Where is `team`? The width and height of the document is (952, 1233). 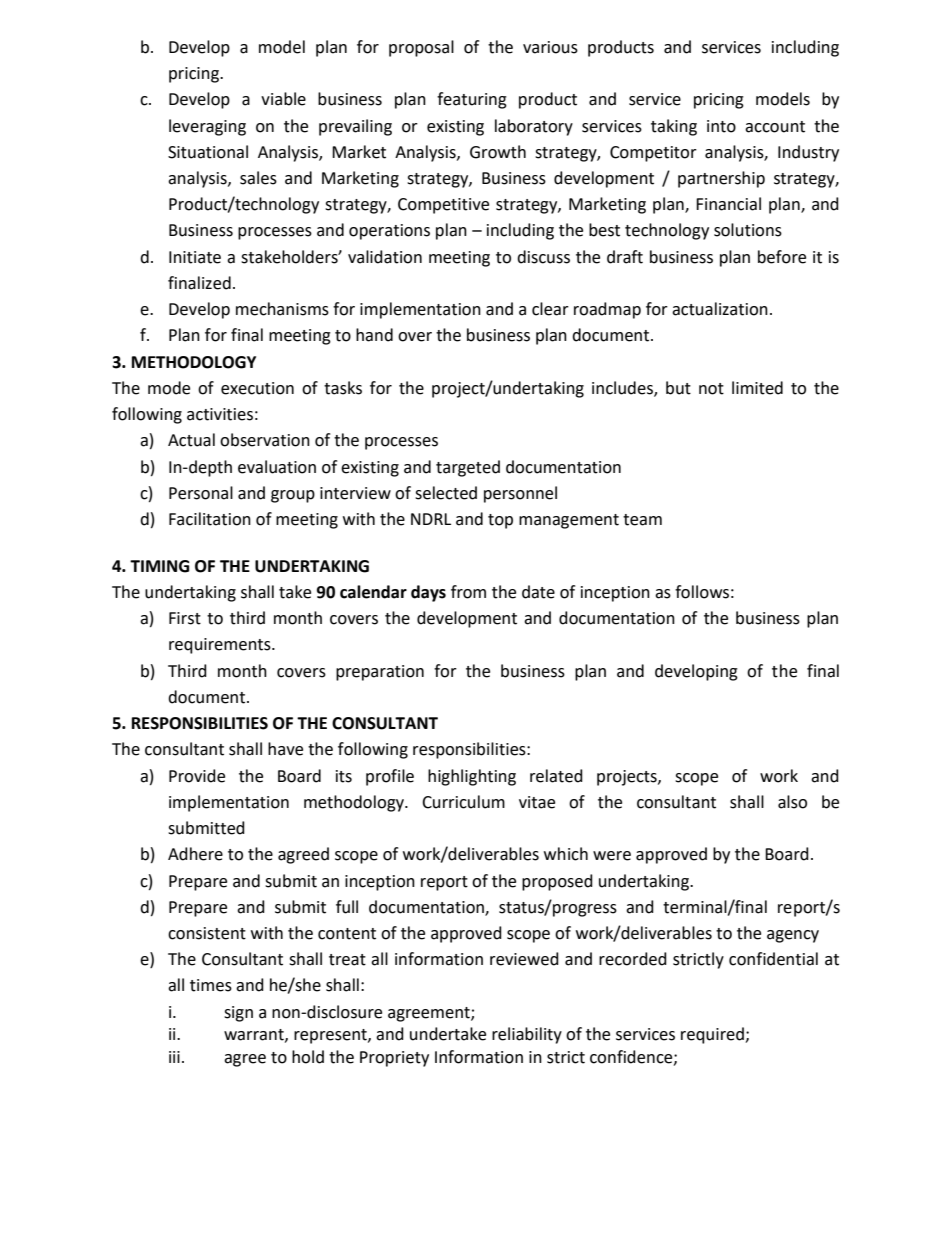
team is located at coordinates (642, 520).
